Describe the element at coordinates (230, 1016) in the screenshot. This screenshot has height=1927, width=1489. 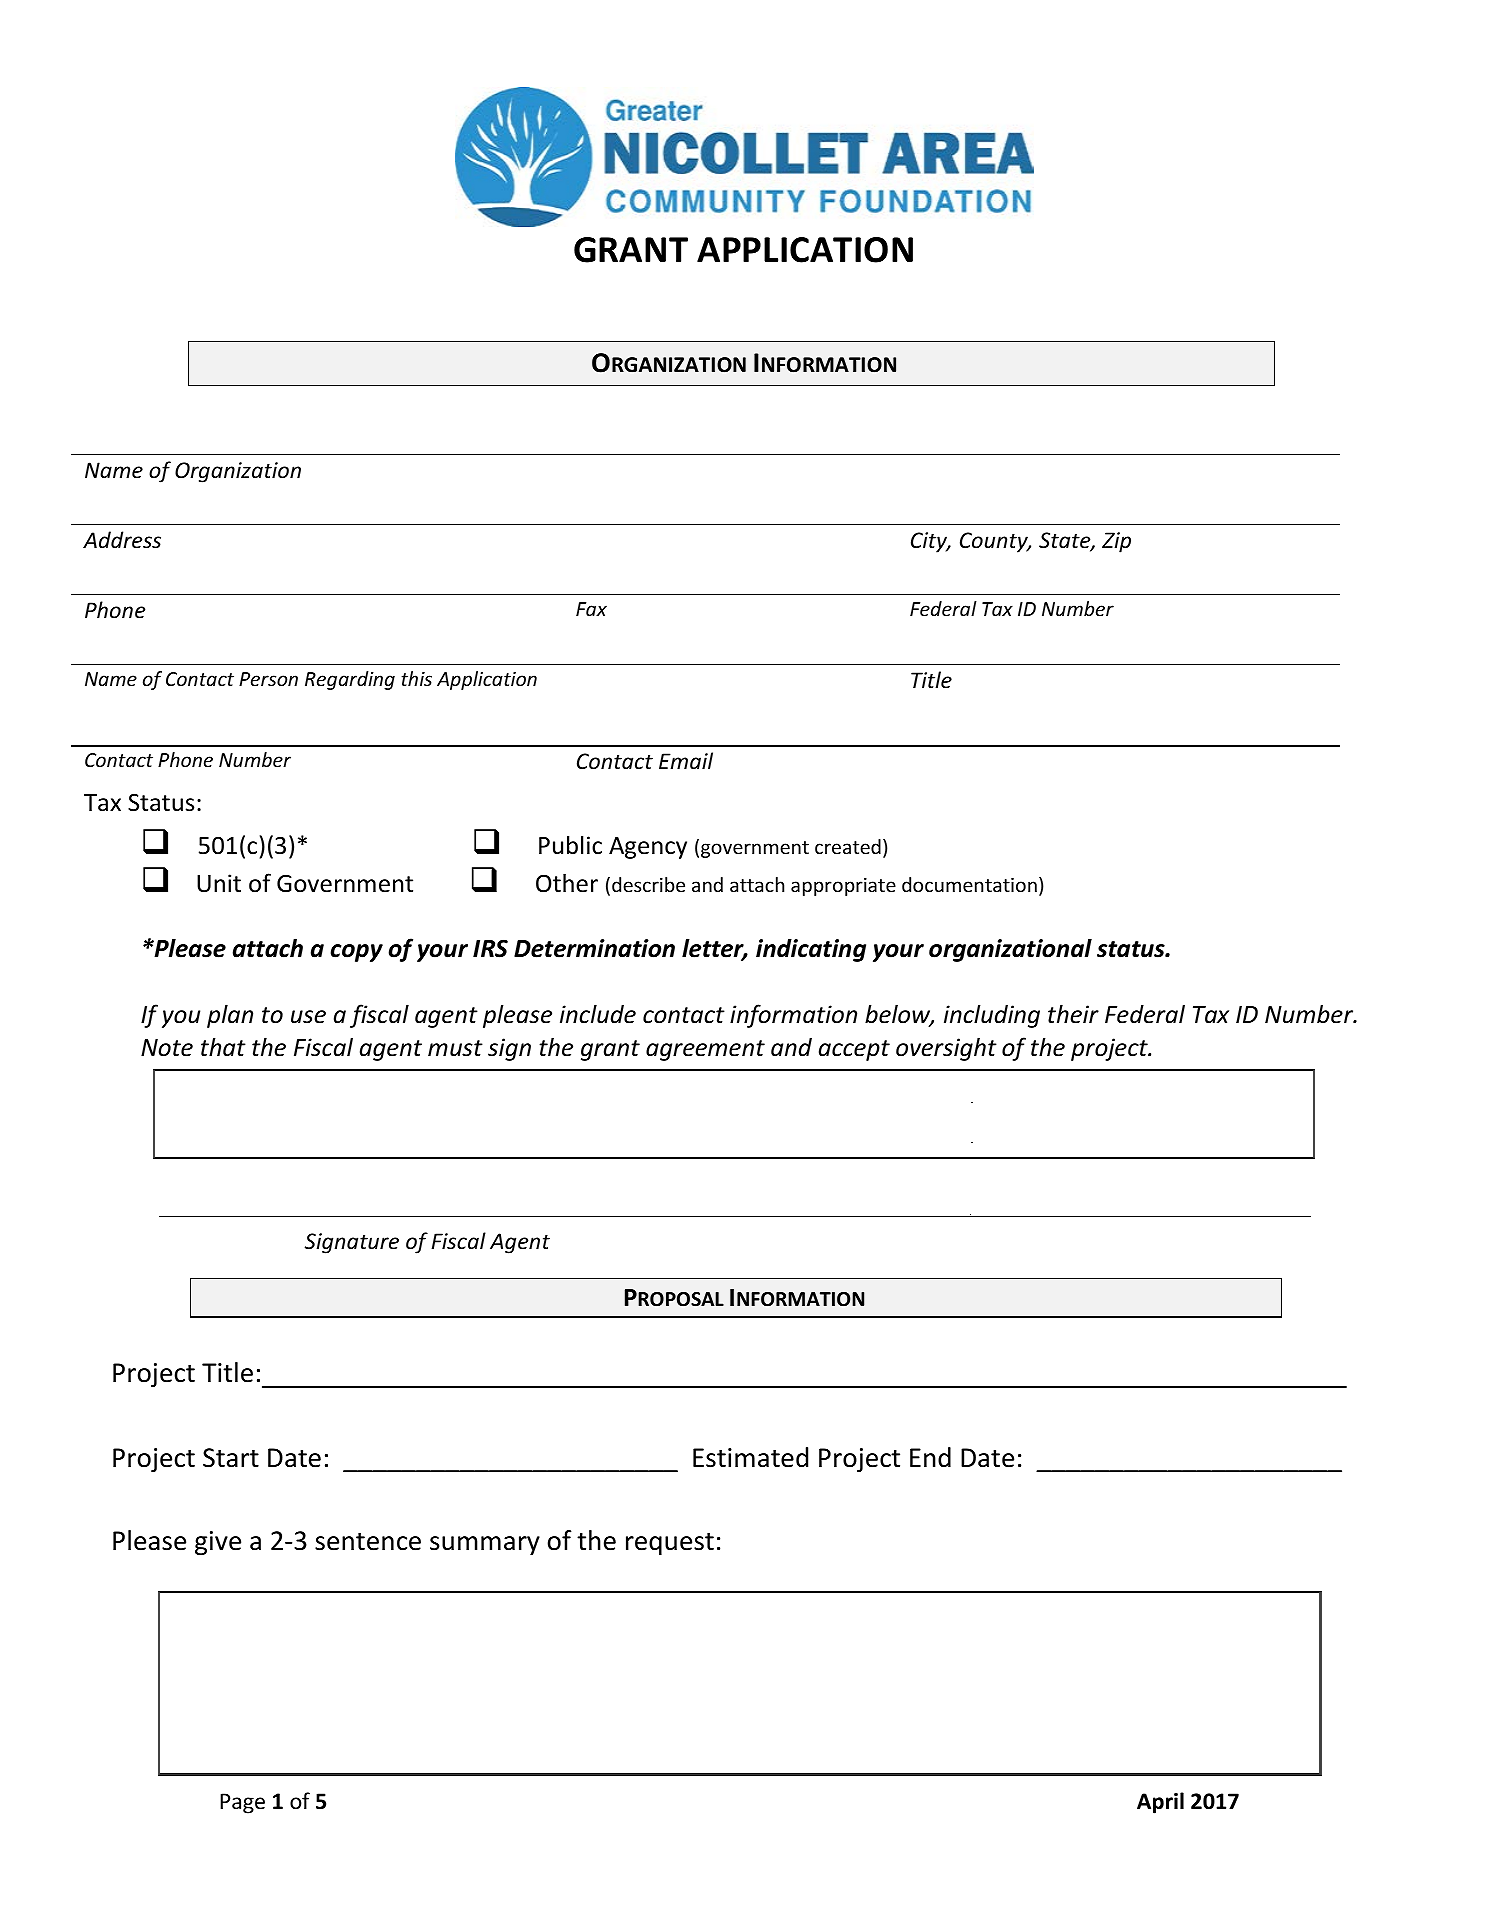
I see `plan` at that location.
